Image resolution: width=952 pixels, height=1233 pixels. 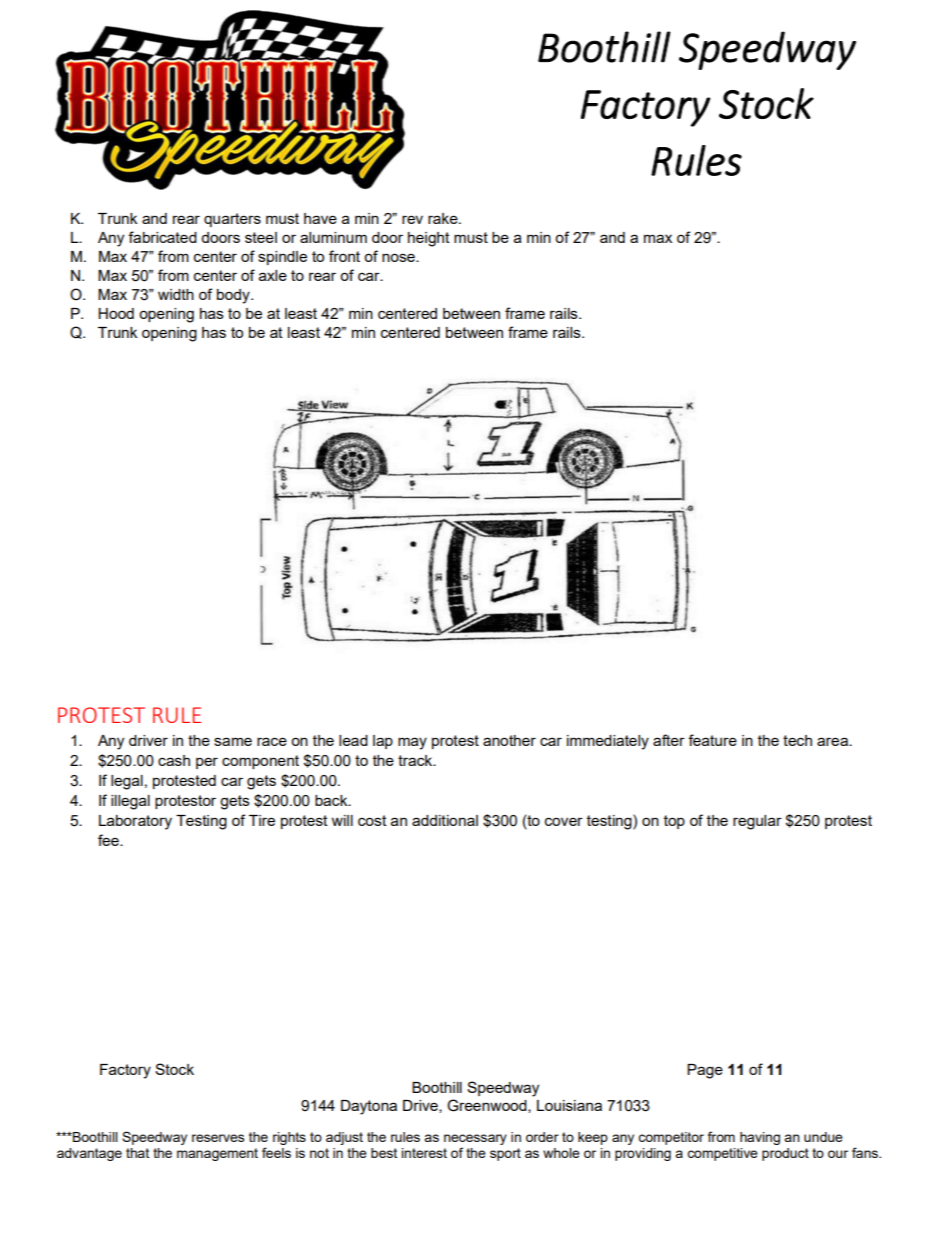 I want to click on additional, so click(x=445, y=820).
